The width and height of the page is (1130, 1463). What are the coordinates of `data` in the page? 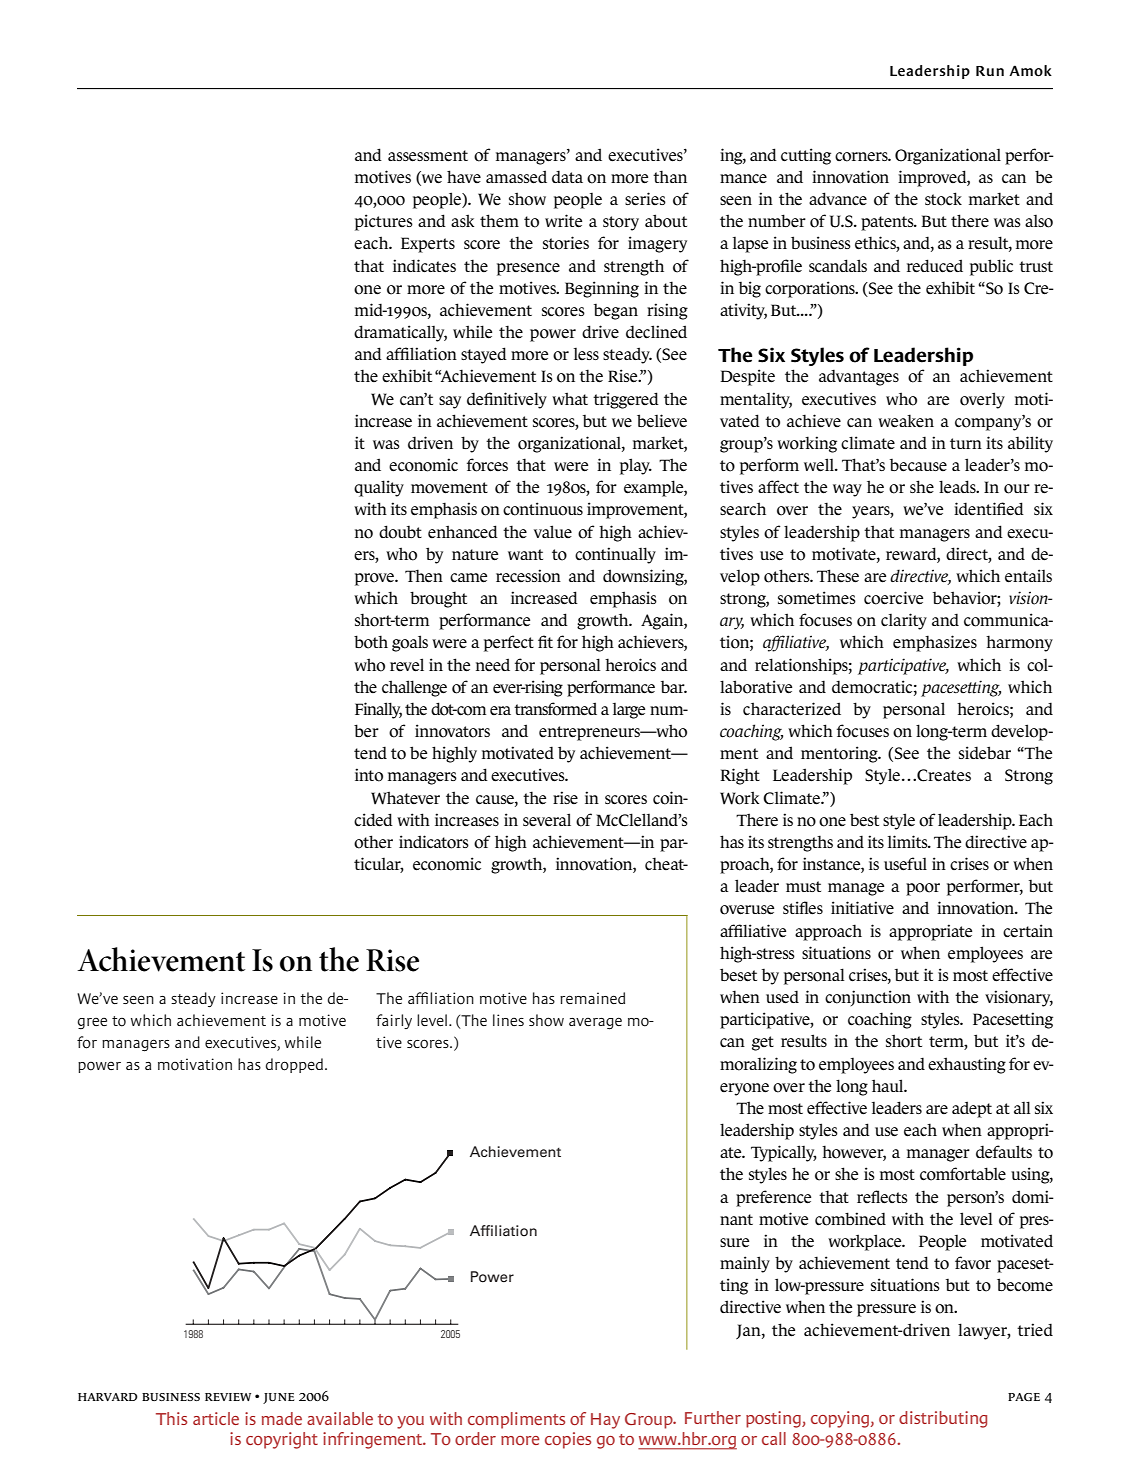 It's located at (567, 176).
